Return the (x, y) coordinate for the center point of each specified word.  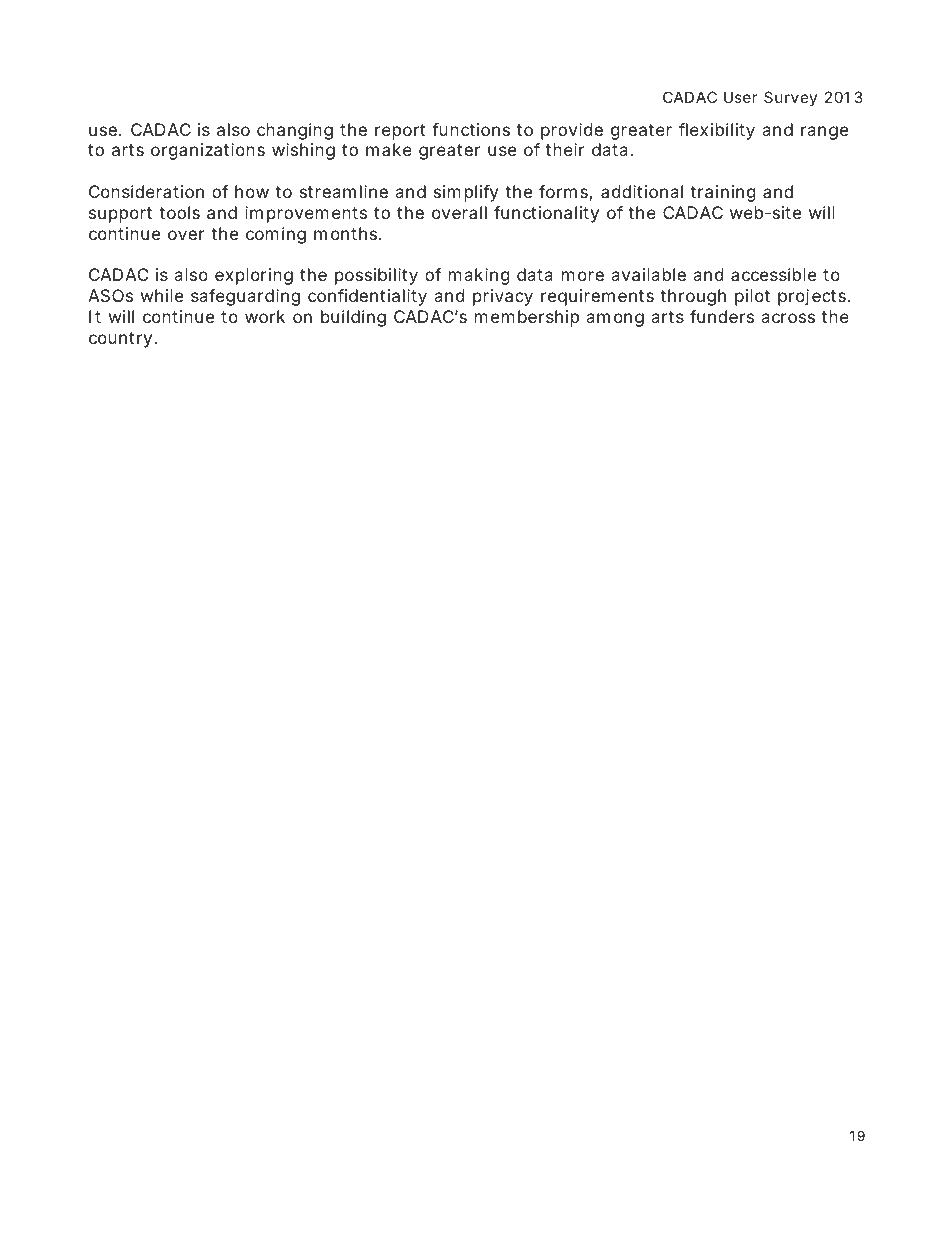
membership (527, 318)
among (615, 320)
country (123, 340)
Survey (790, 98)
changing (295, 131)
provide (572, 131)
